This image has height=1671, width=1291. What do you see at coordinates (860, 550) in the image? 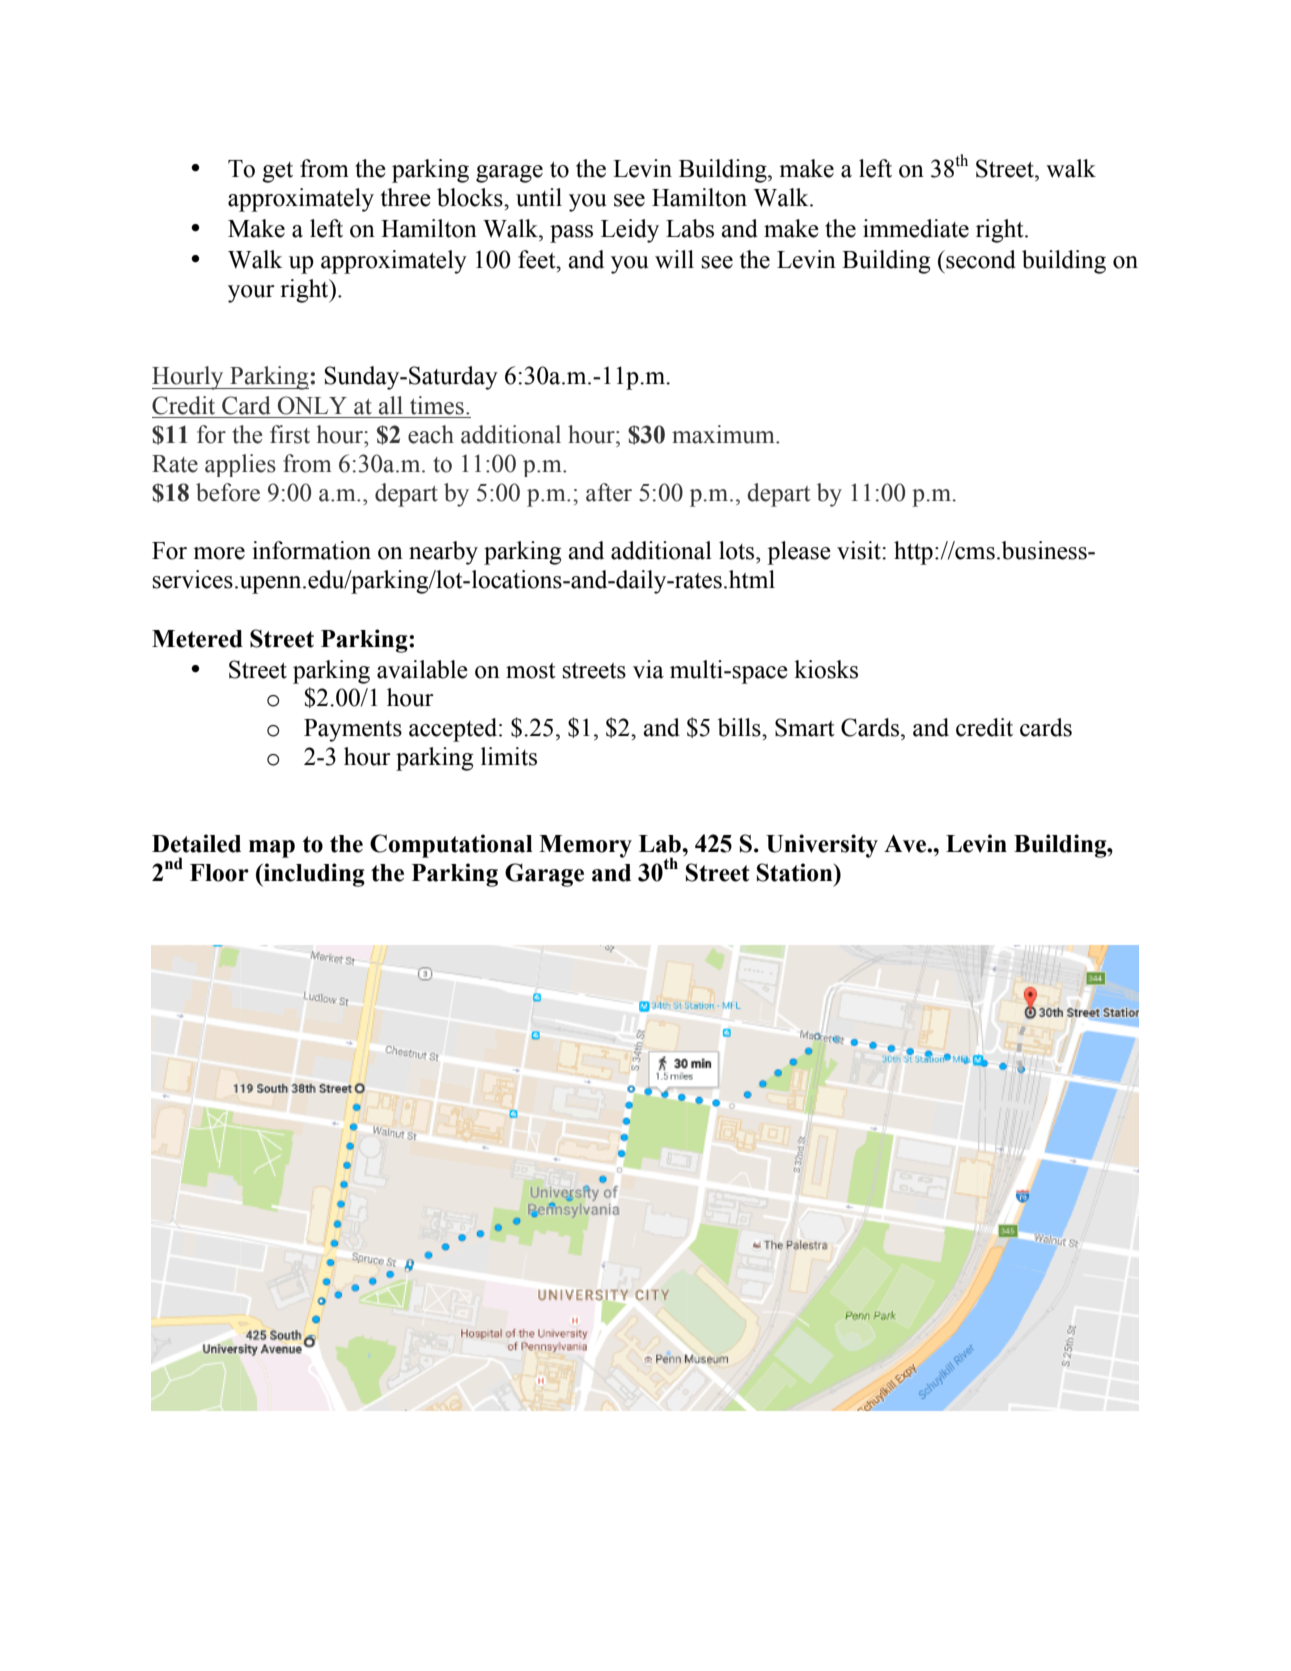
I see `visit` at bounding box center [860, 550].
